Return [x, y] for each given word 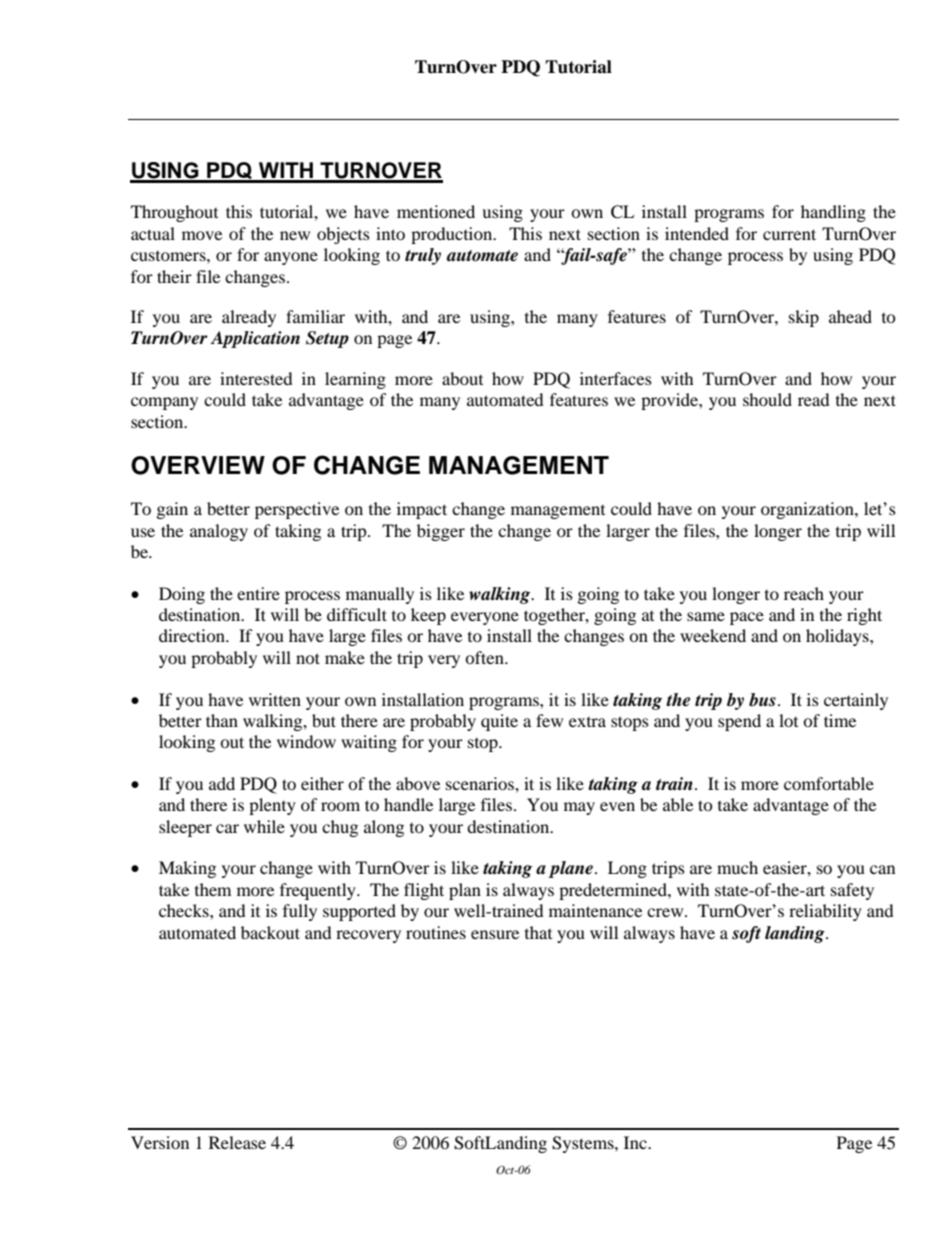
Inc [636, 1142]
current [789, 234]
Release [237, 1142]
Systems [584, 1144]
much [737, 867]
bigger [441, 532]
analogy [219, 532]
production [453, 235]
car [227, 828]
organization [808, 510]
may [579, 808]
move [202, 235]
